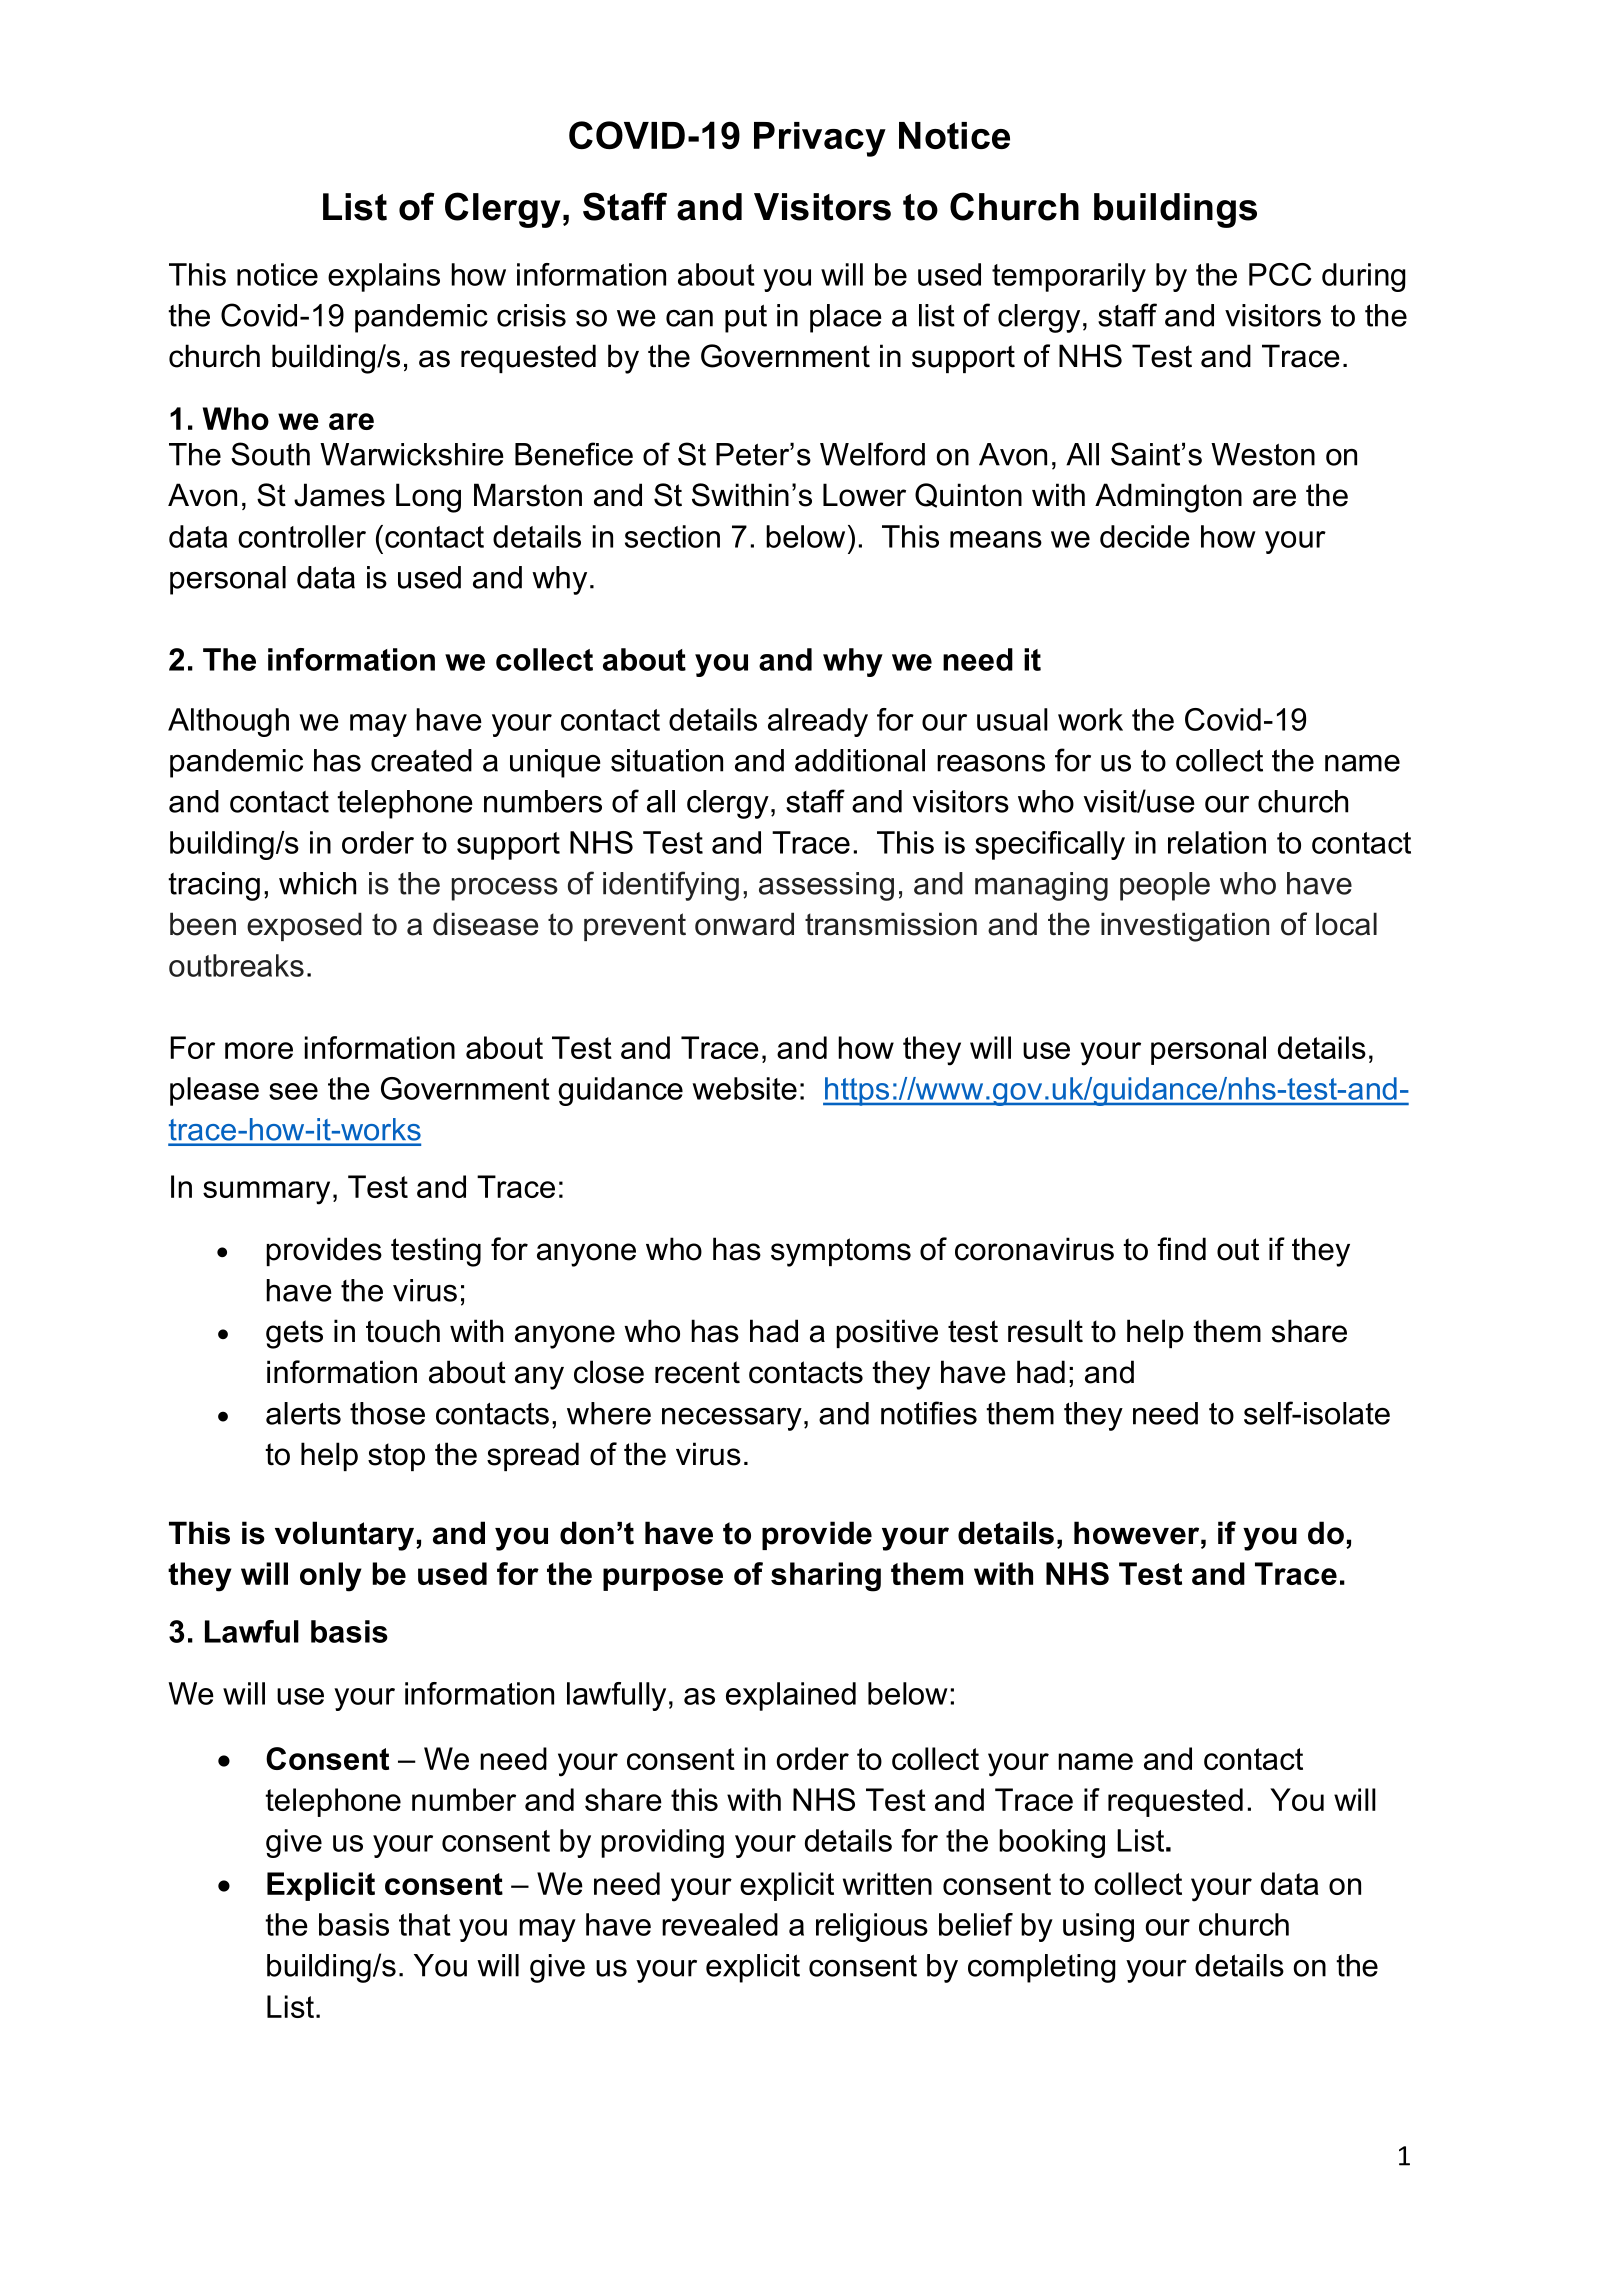 The image size is (1605, 2270). I want to click on see, so click(293, 1091).
